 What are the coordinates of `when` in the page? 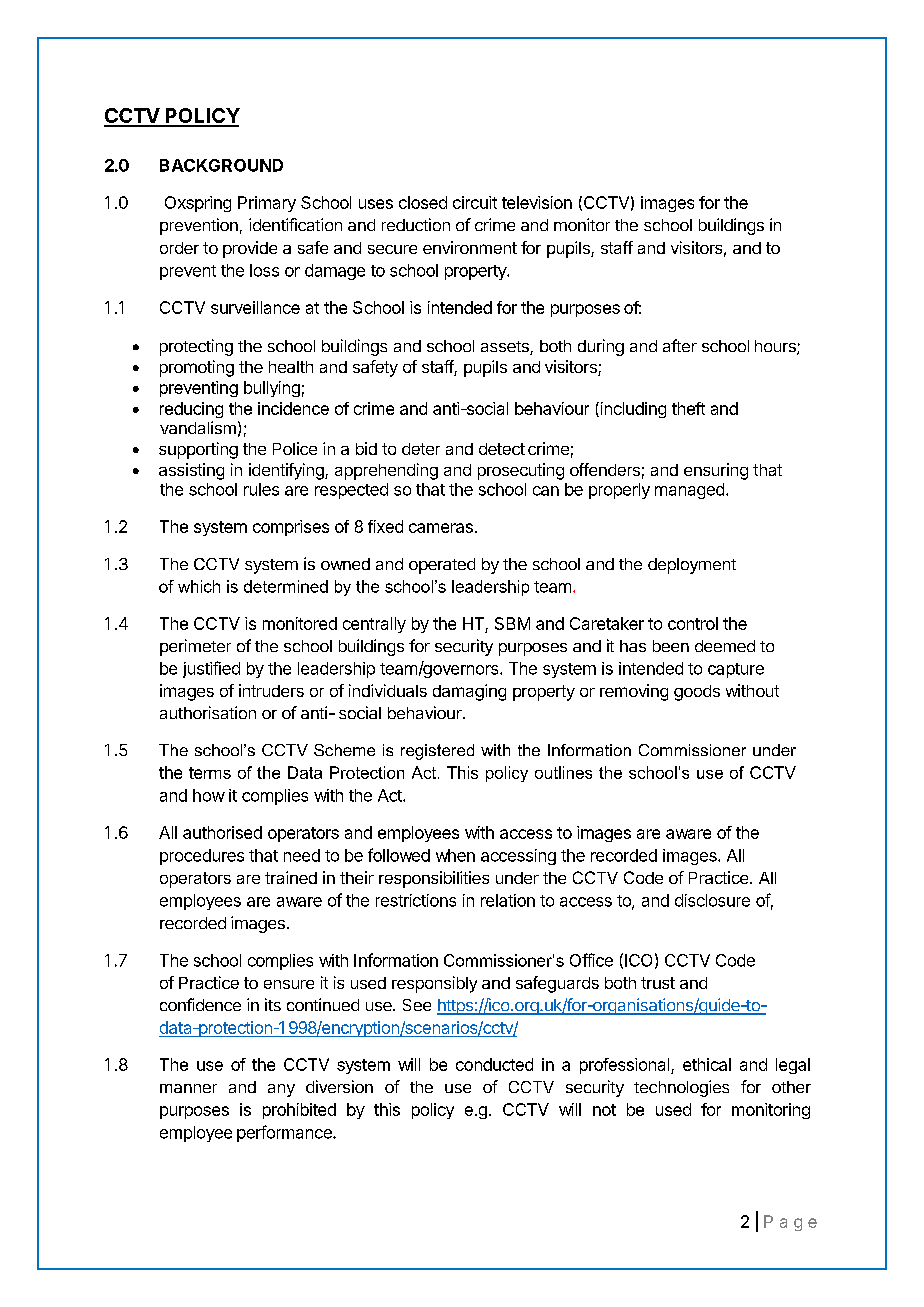 It's located at (455, 855).
